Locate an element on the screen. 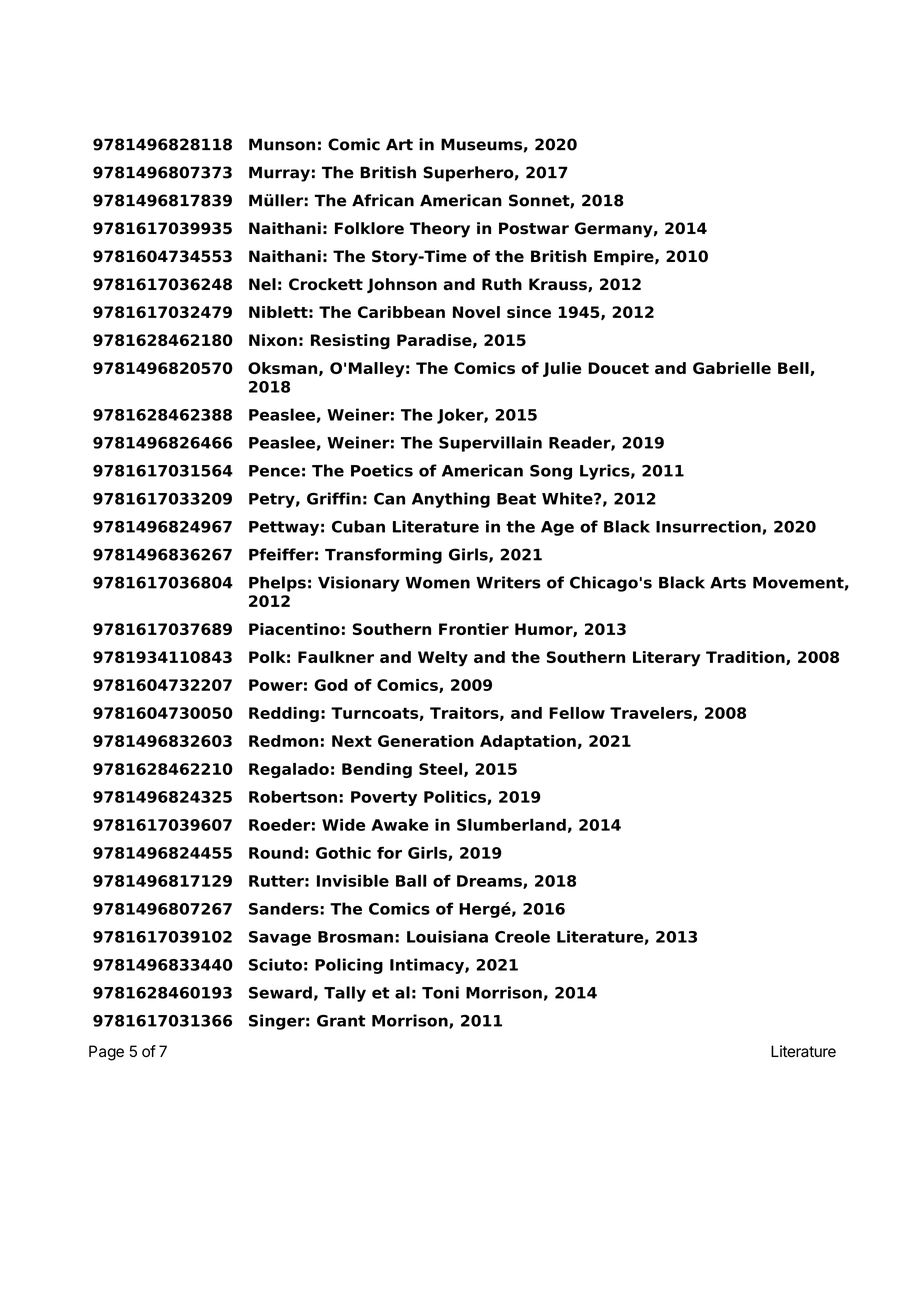  Murray is located at coordinates (279, 174).
